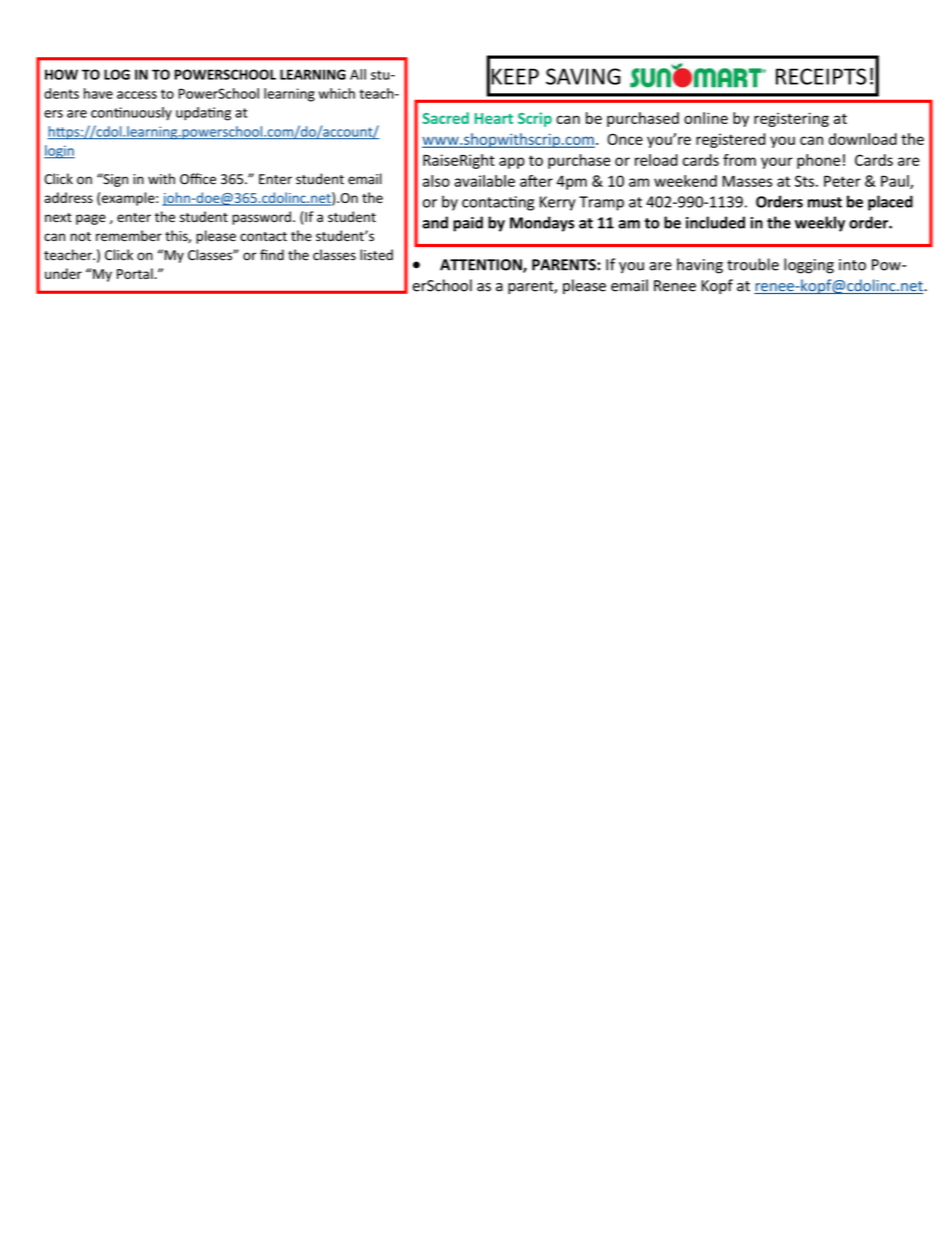 This image has width=952, height=1233. I want to click on Portal, so click(136, 273).
